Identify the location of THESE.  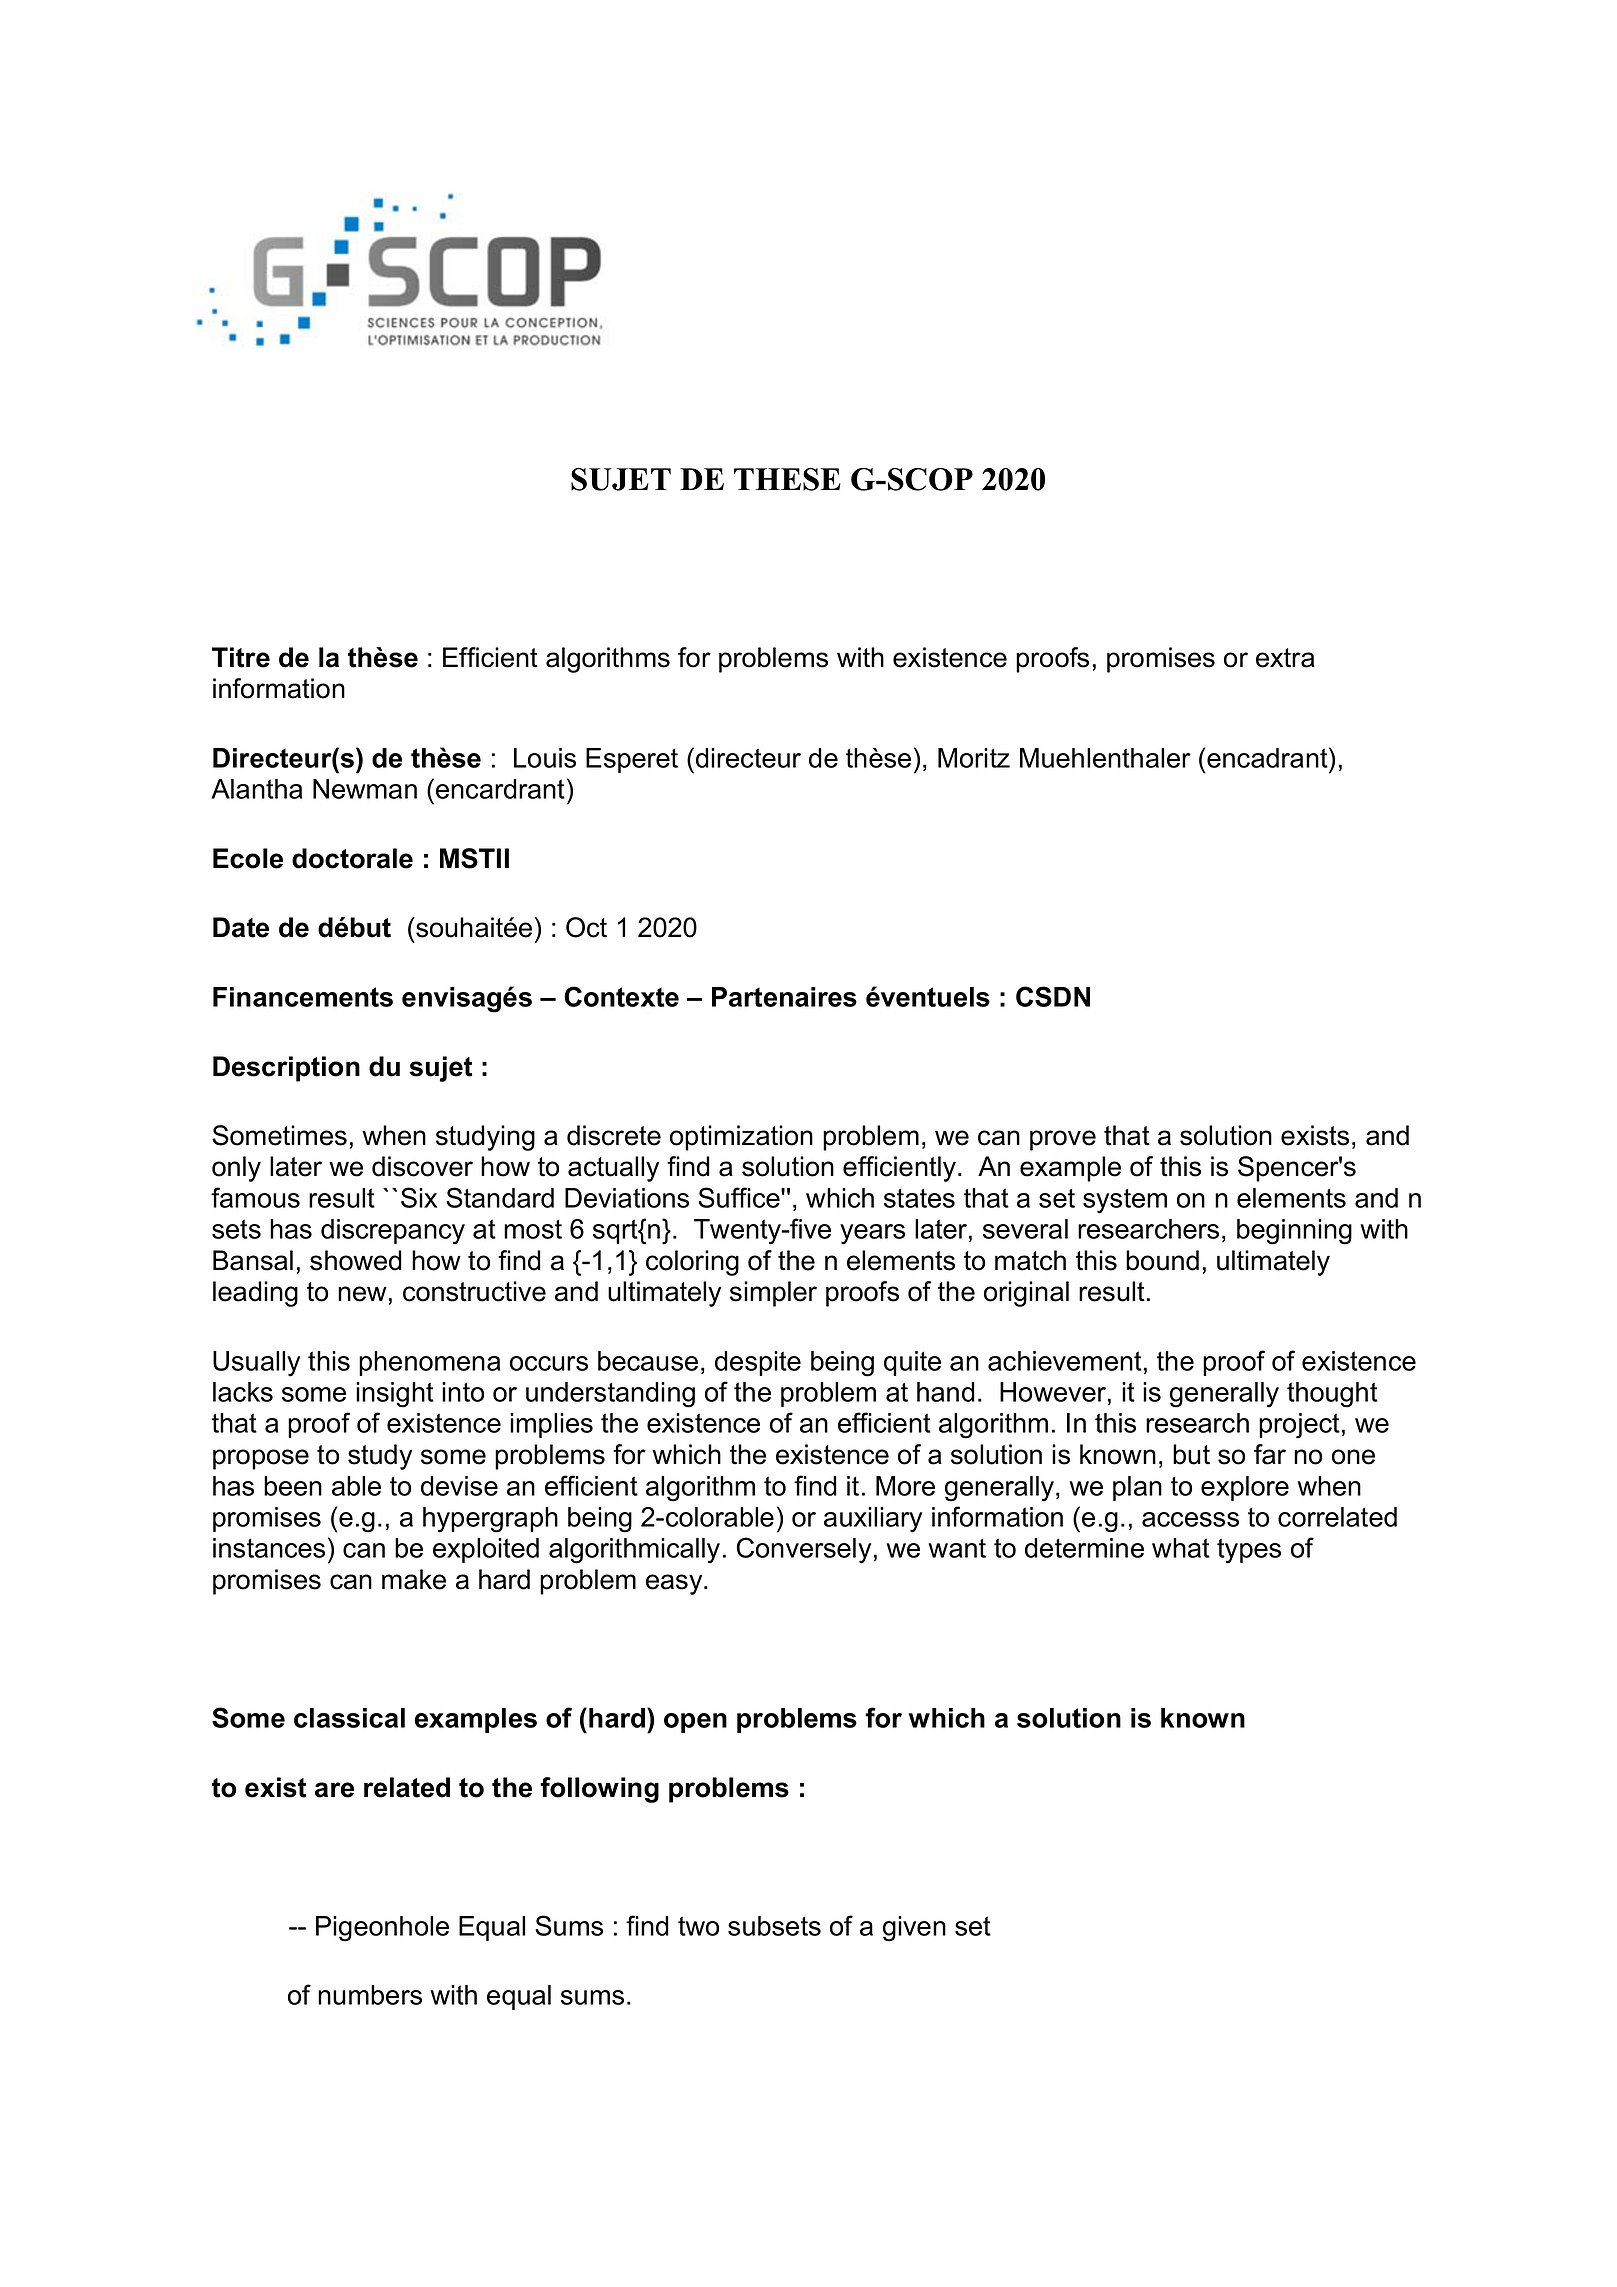
(787, 479).
